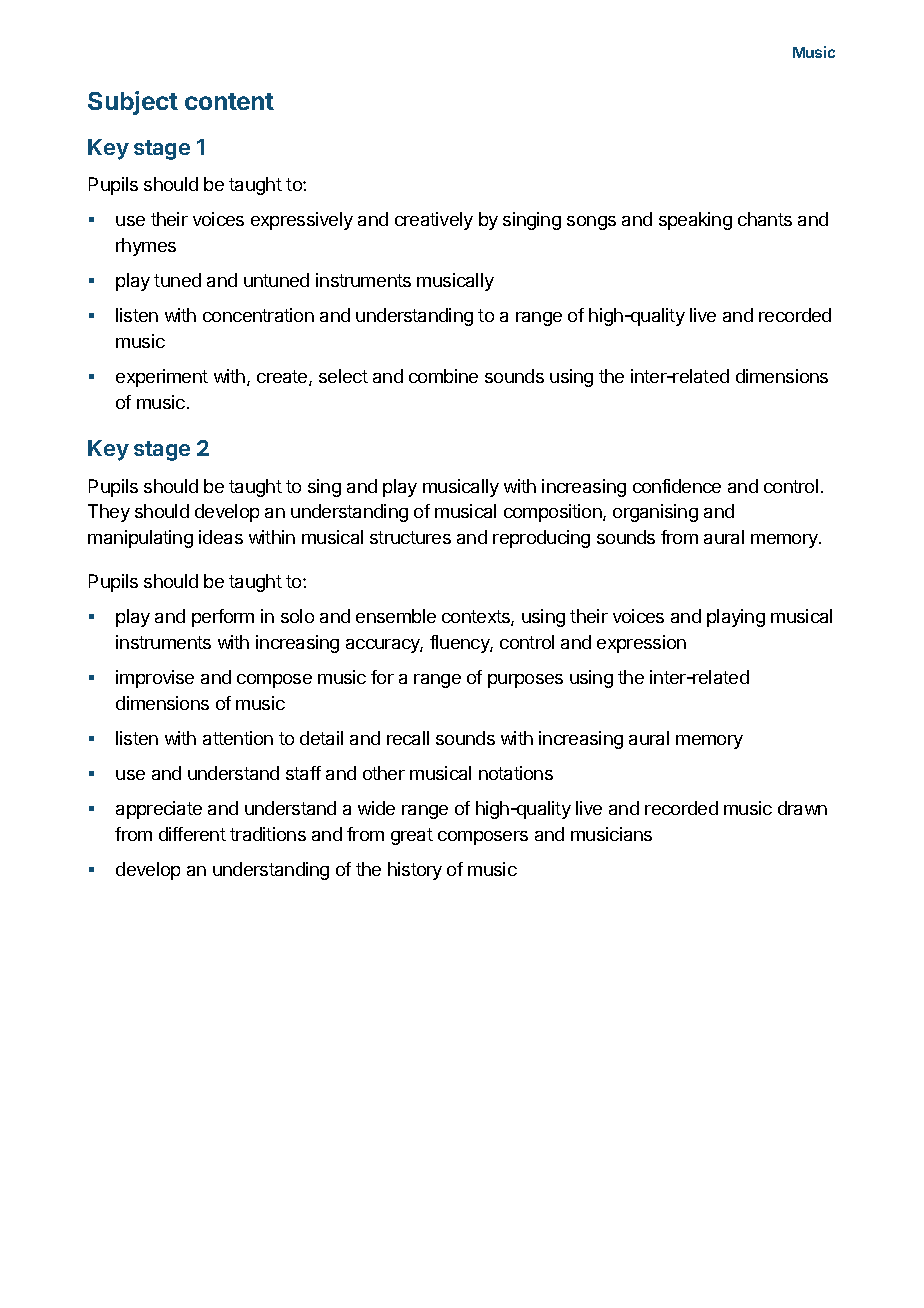  Describe the element at coordinates (695, 221) in the page. I see `speaking` at that location.
